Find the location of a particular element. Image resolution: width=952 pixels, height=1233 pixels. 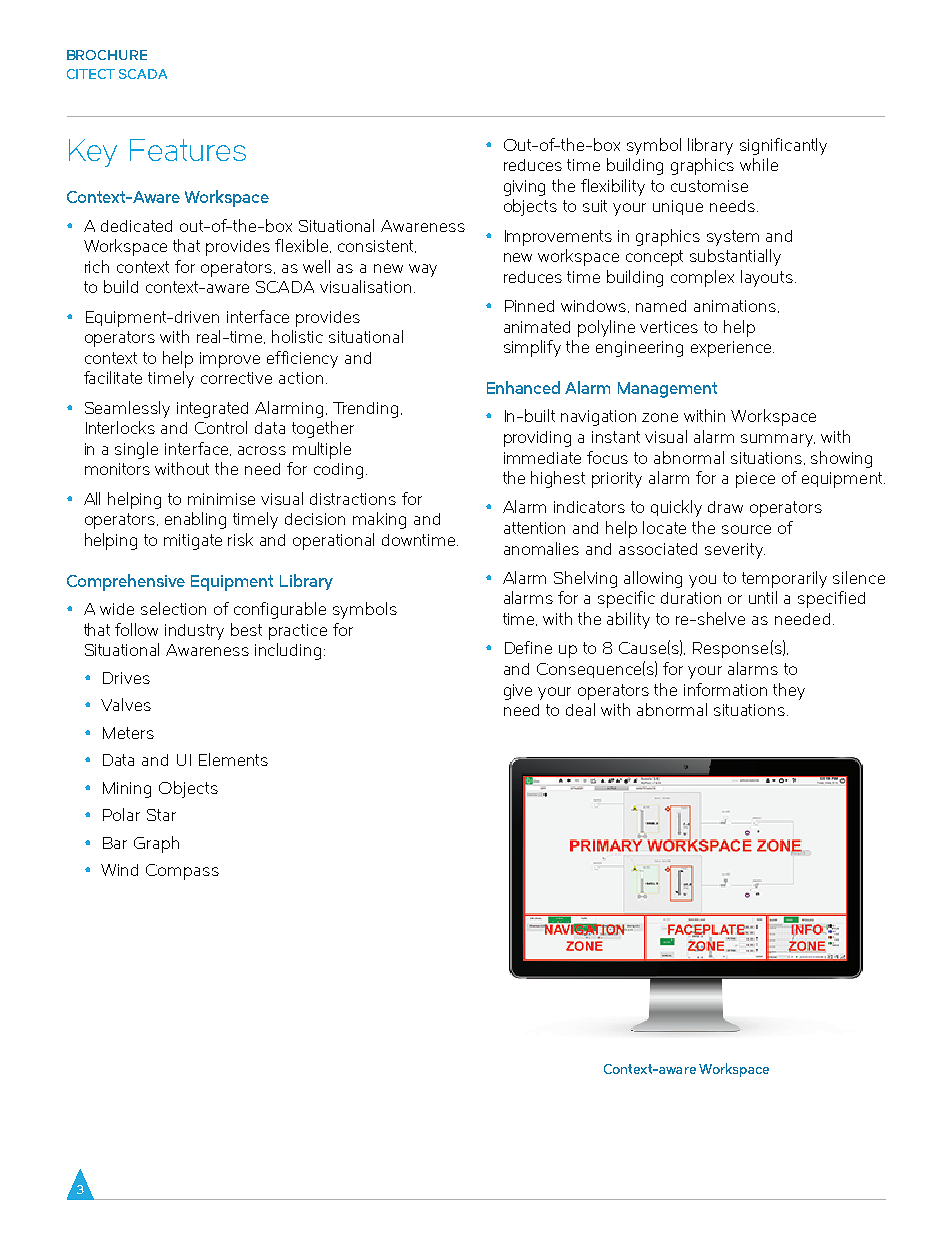

holistic is located at coordinates (297, 336).
